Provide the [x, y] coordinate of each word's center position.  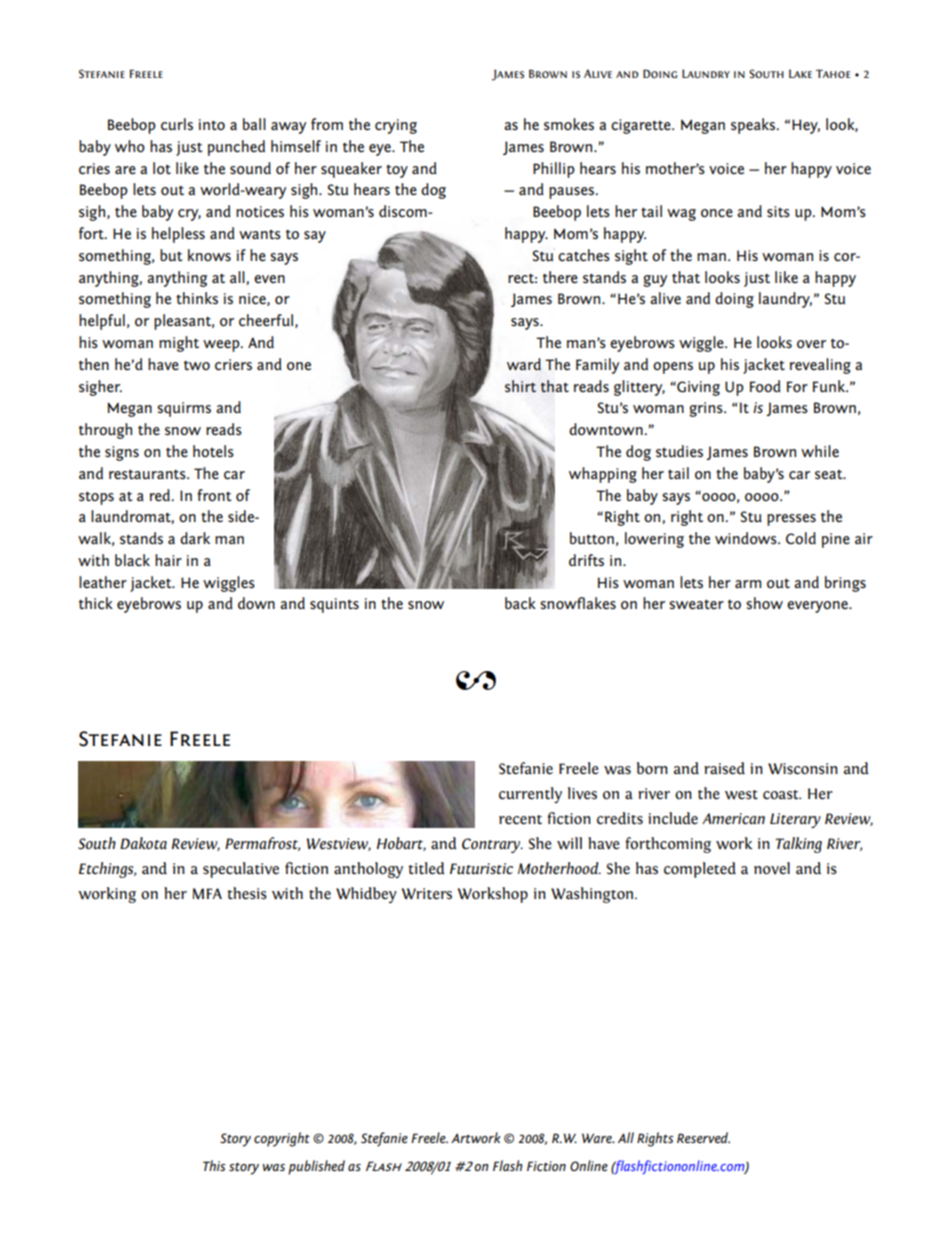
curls [177, 124]
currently [530, 795]
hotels [213, 451]
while [820, 451]
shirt [520, 386]
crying [396, 126]
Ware [598, 1138]
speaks [754, 126]
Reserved [703, 1137]
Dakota [143, 843]
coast [782, 795]
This [214, 1165]
